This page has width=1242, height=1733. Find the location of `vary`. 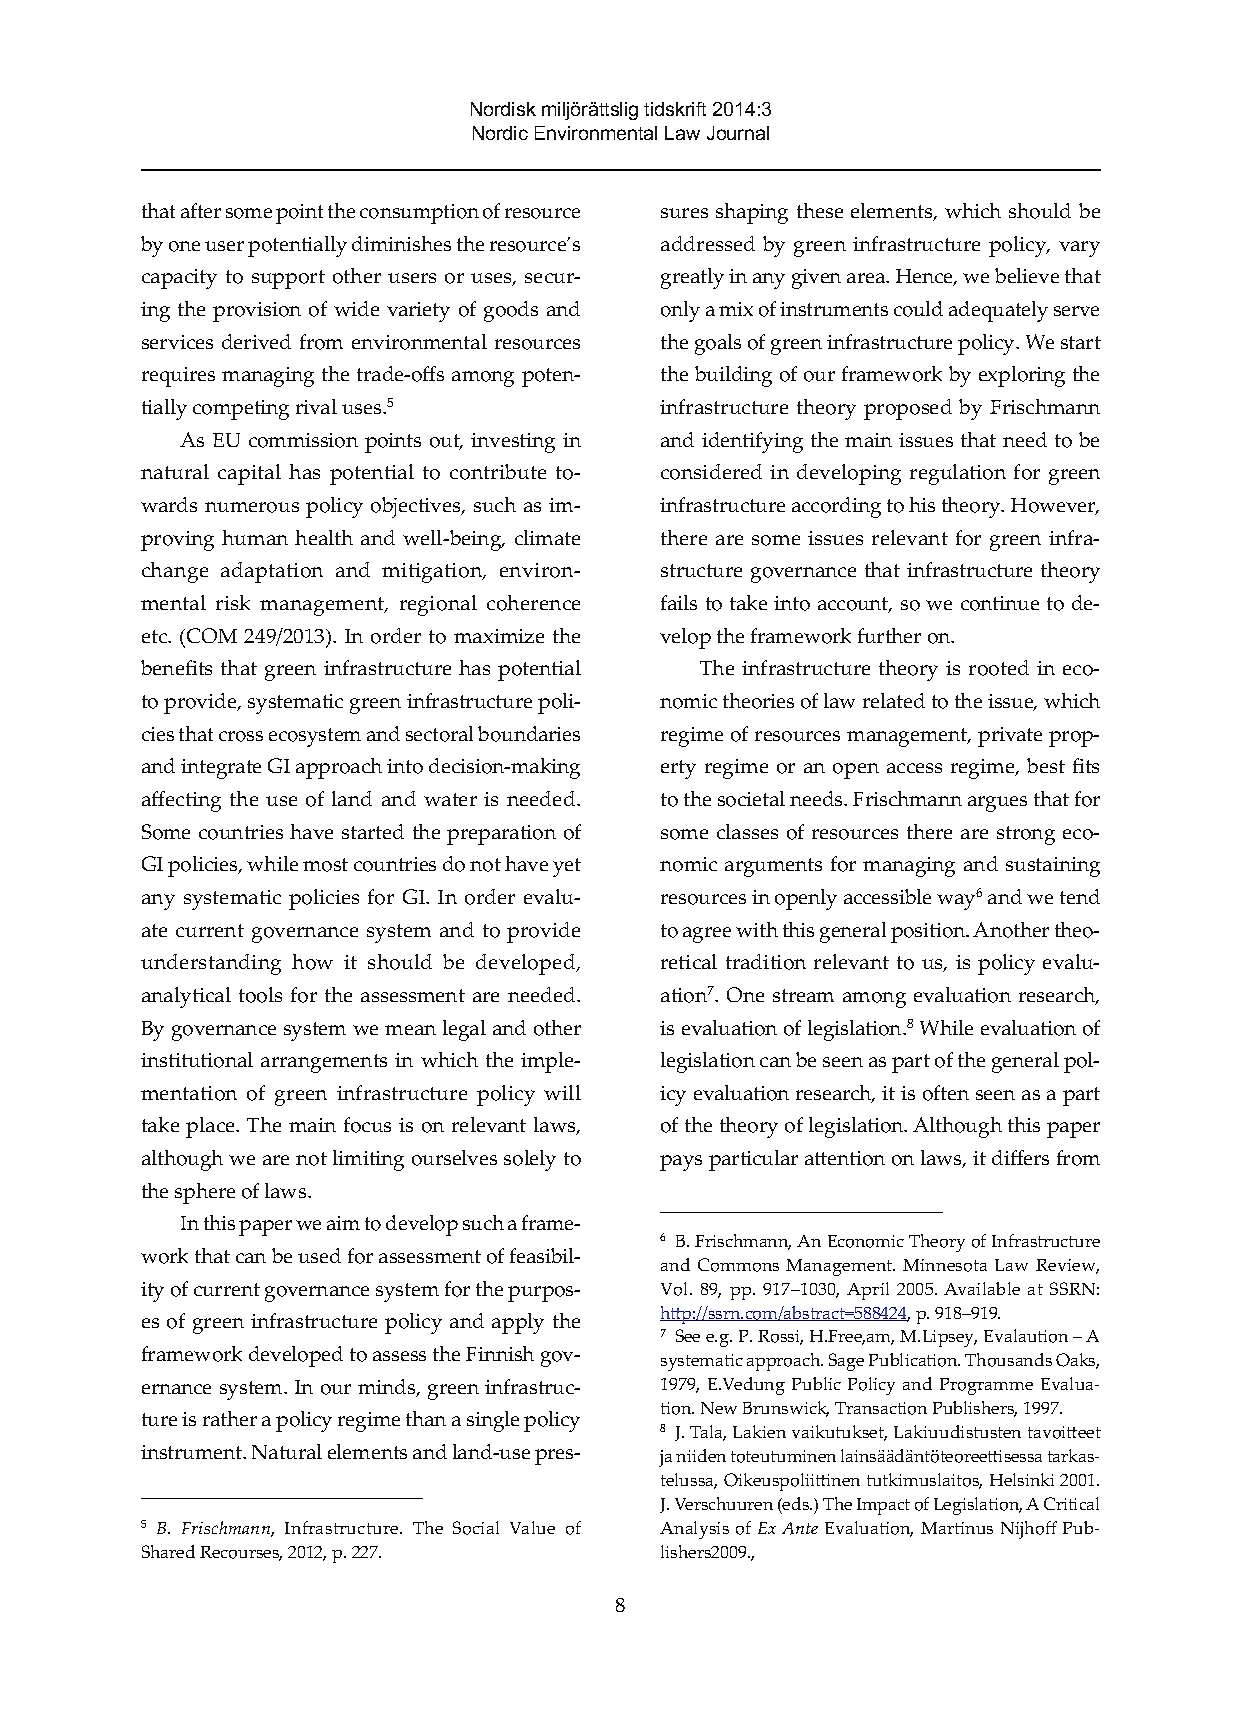

vary is located at coordinates (1079, 249).
